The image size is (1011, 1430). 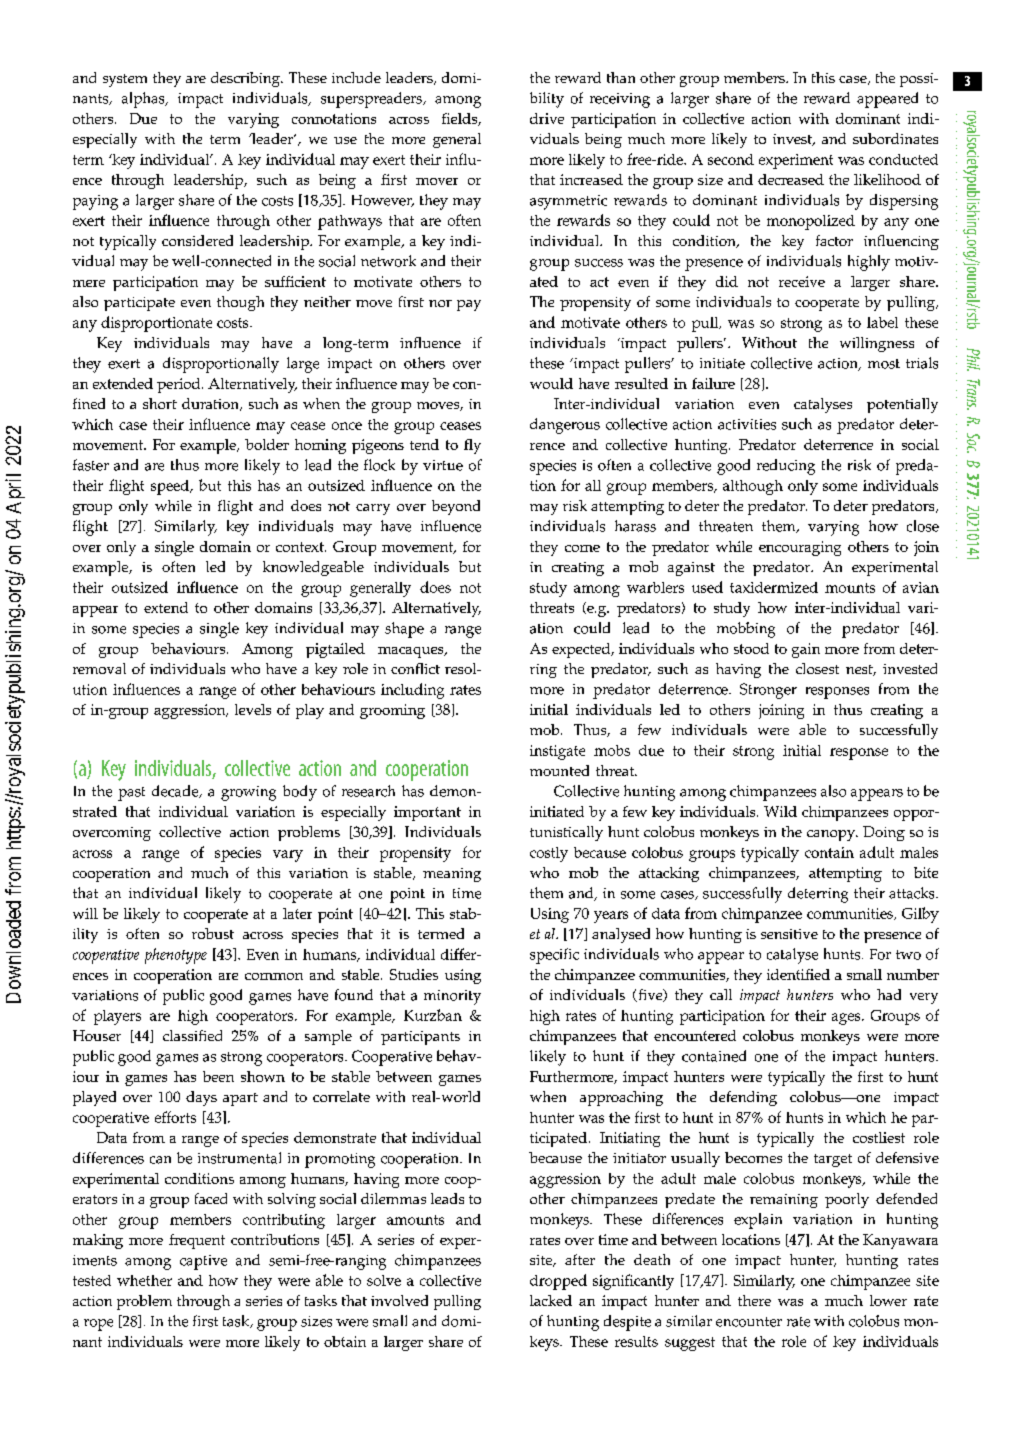 I want to click on whether, so click(x=144, y=1280).
